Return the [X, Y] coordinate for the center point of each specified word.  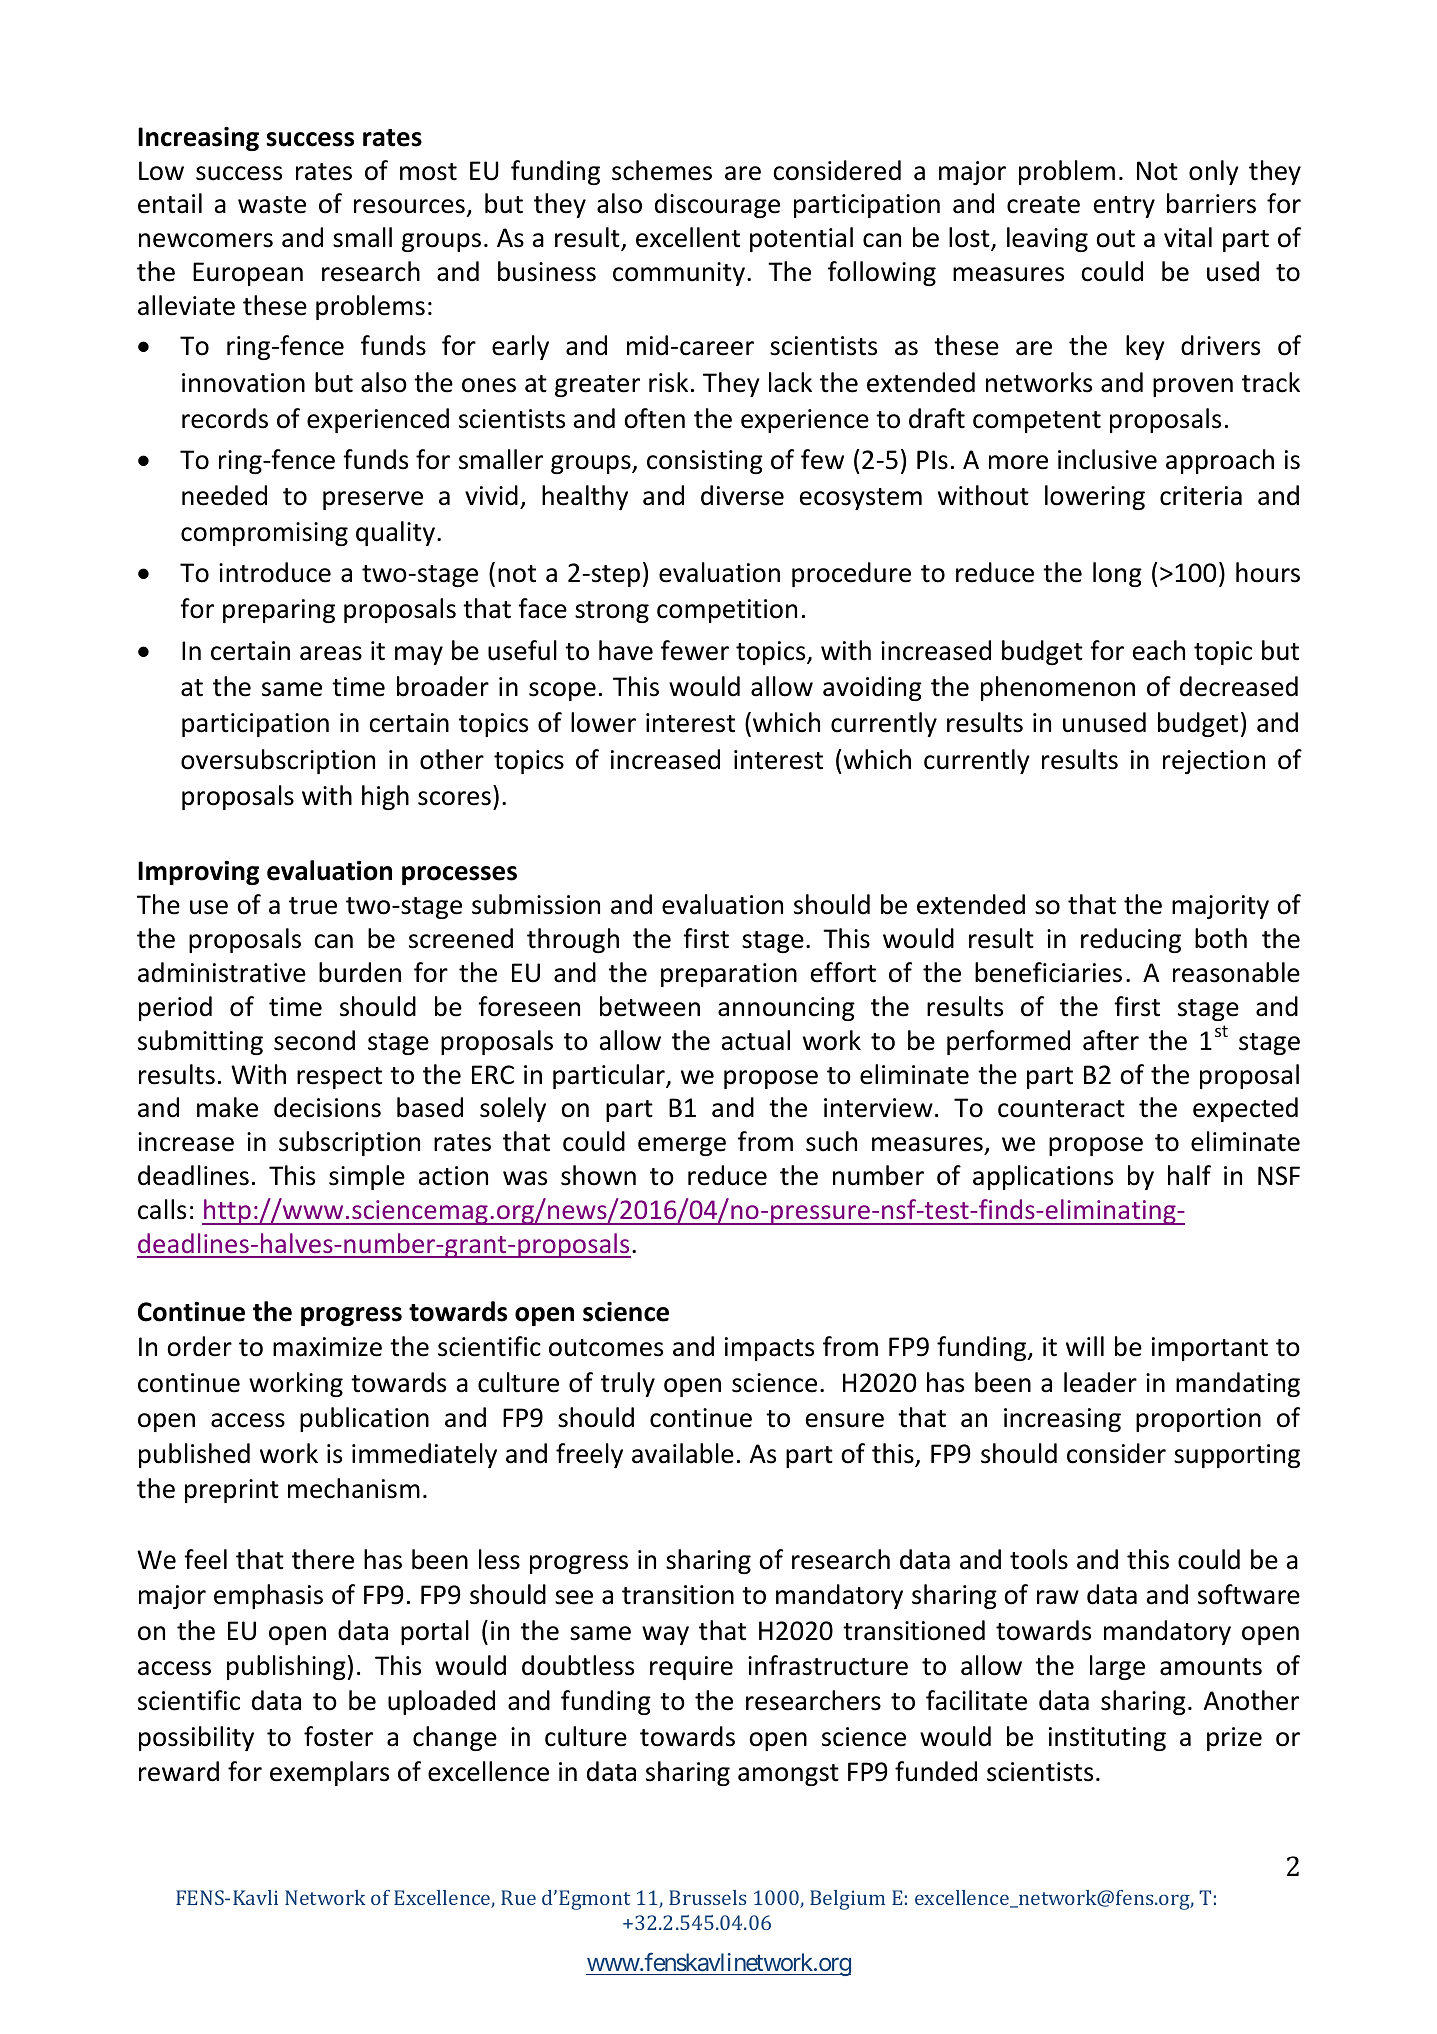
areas [331, 653]
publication [364, 1419]
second [314, 1040]
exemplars [329, 1773]
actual [756, 1040]
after [1111, 1040]
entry [1124, 207]
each [1159, 650]
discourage [717, 205]
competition [727, 611]
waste [272, 205]
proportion [1198, 1420]
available [683, 1453]
